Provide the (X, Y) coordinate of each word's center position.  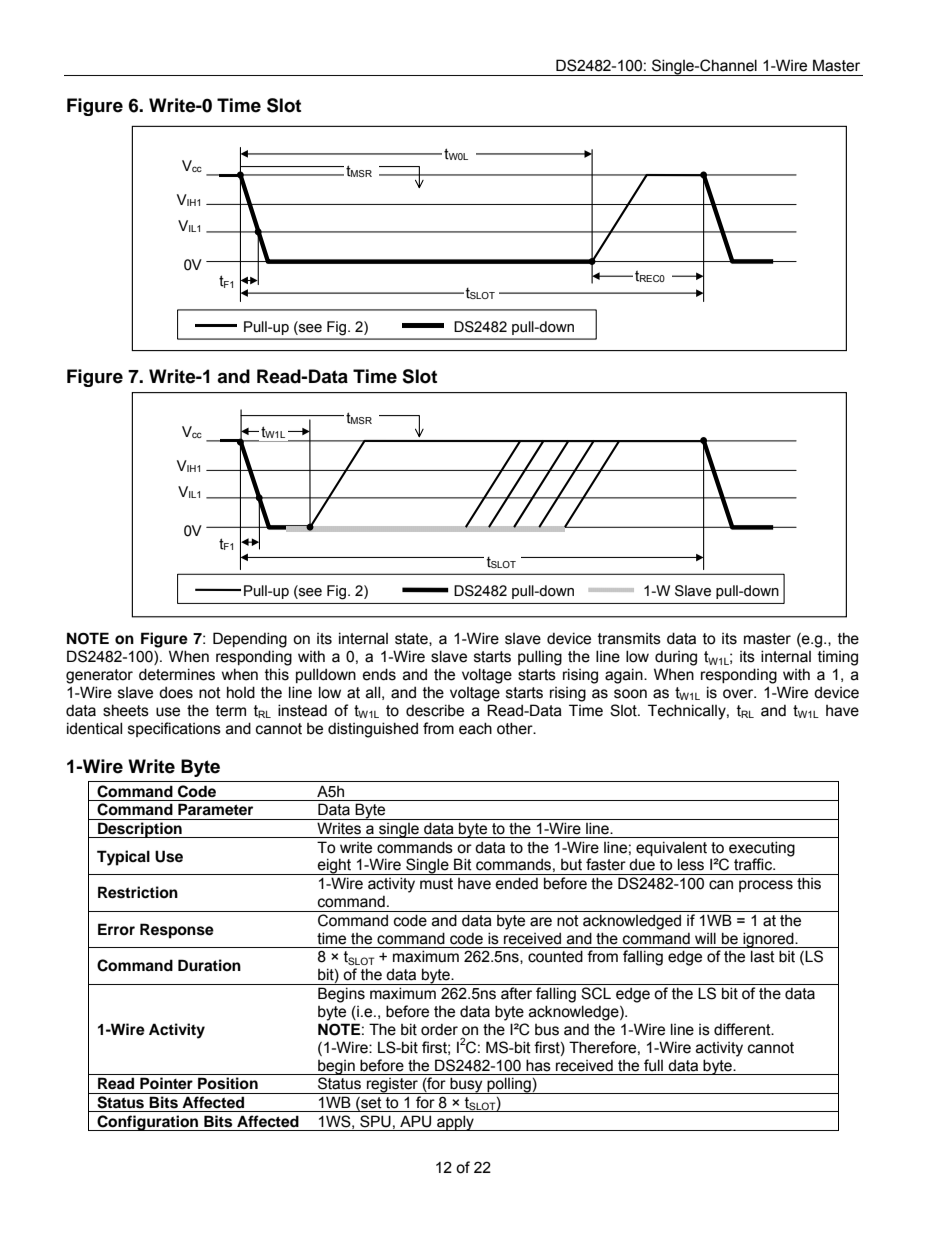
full (653, 1065)
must (436, 884)
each (475, 728)
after (516, 993)
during (676, 658)
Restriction (138, 892)
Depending (250, 640)
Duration (209, 965)
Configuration (148, 1123)
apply (455, 1123)
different (743, 1029)
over (739, 694)
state (412, 639)
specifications (174, 729)
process (766, 886)
